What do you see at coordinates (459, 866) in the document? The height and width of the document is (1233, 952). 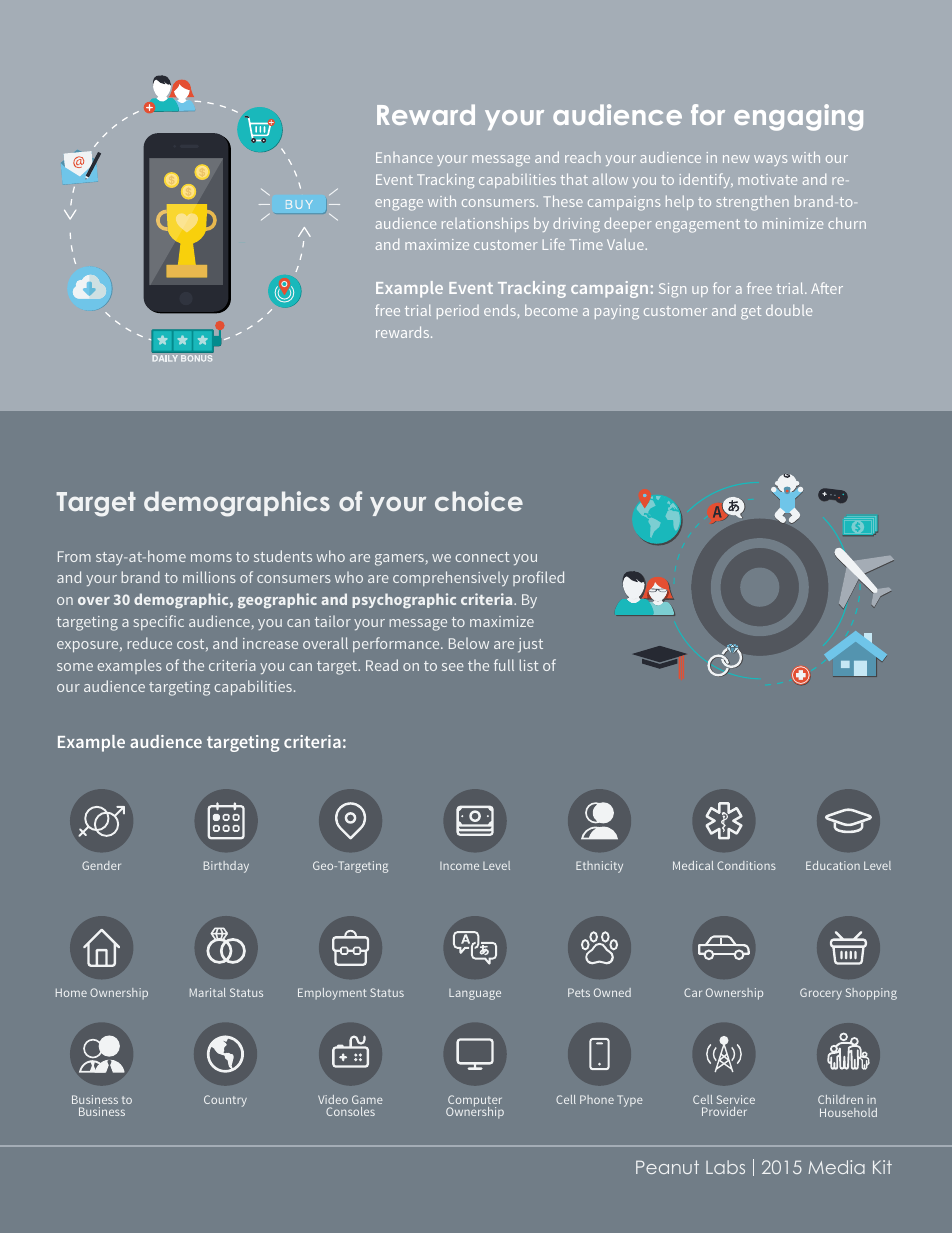 I see `Income` at bounding box center [459, 866].
